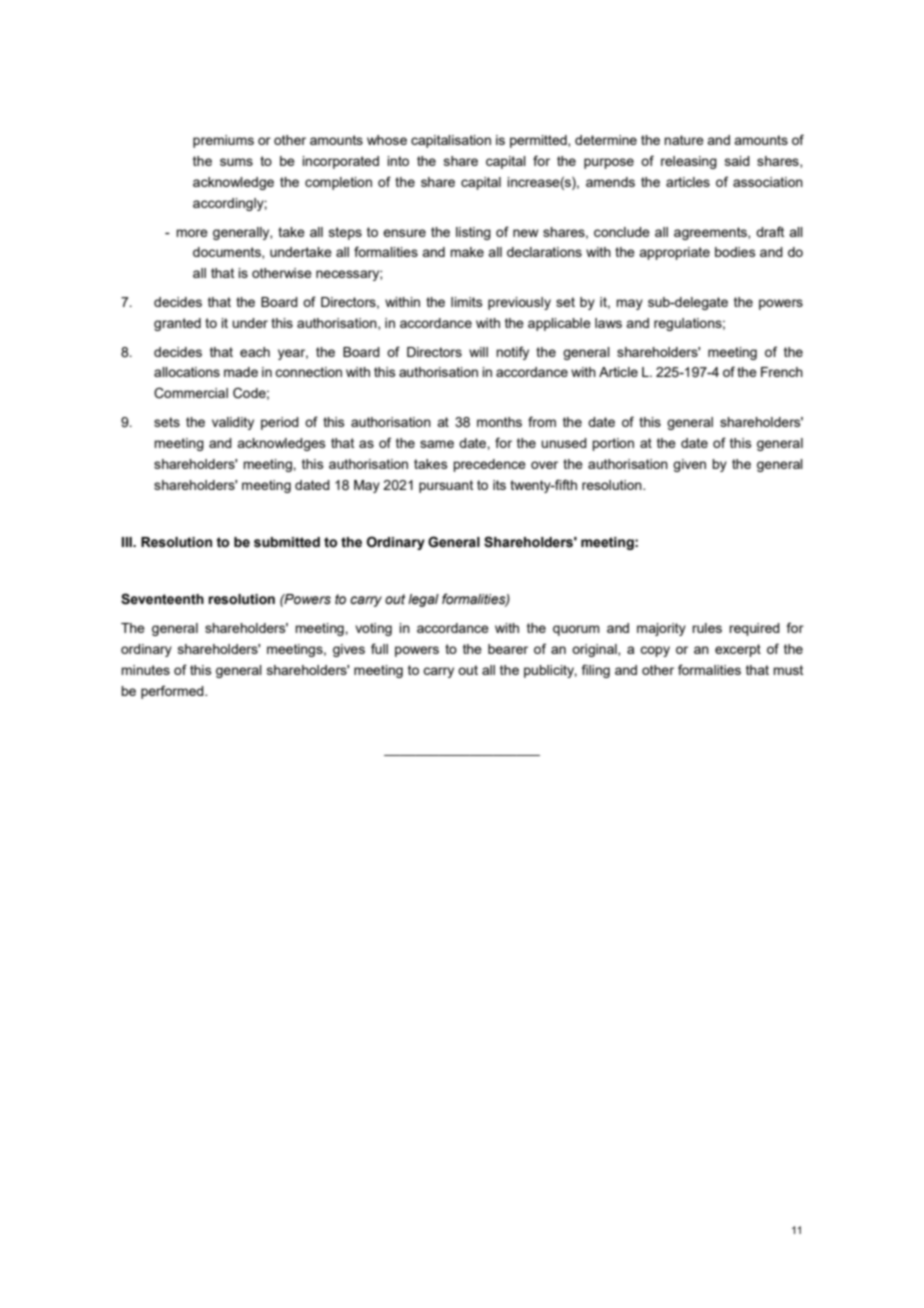 The height and width of the screenshot is (1308, 924). I want to click on months, so click(499, 422).
